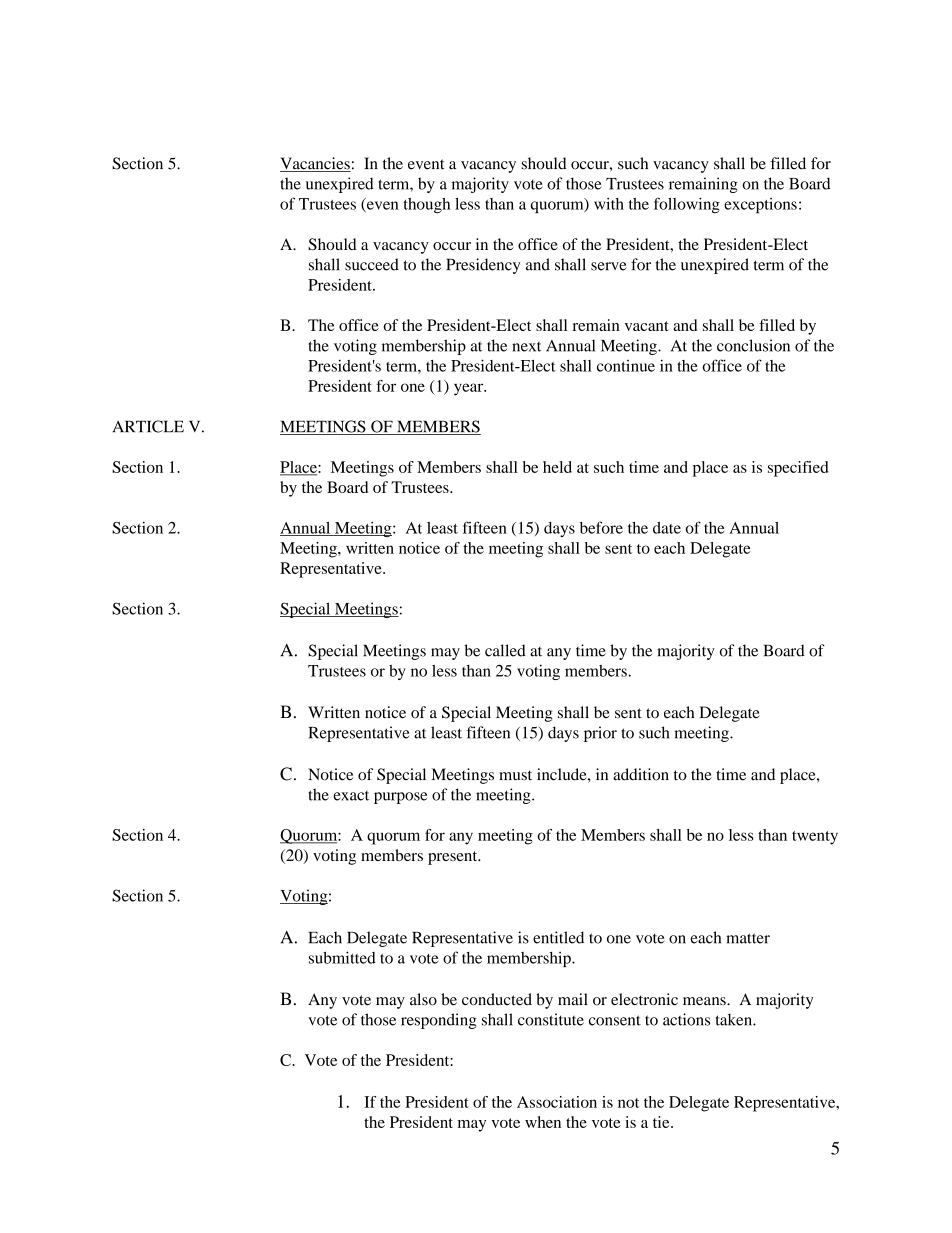 Image resolution: width=952 pixels, height=1233 pixels. I want to click on when, so click(543, 1122).
